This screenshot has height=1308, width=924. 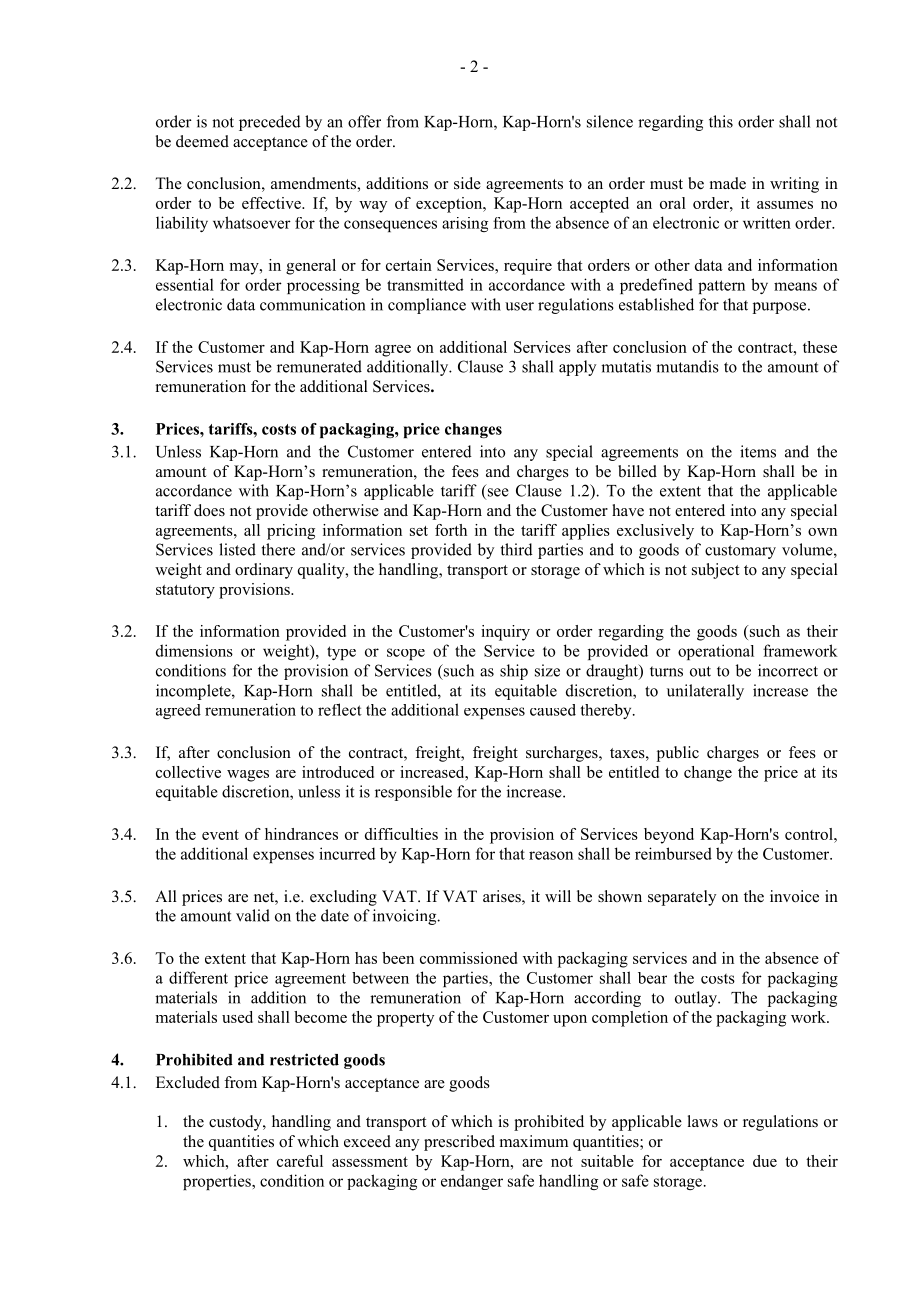 I want to click on see, so click(x=497, y=493).
